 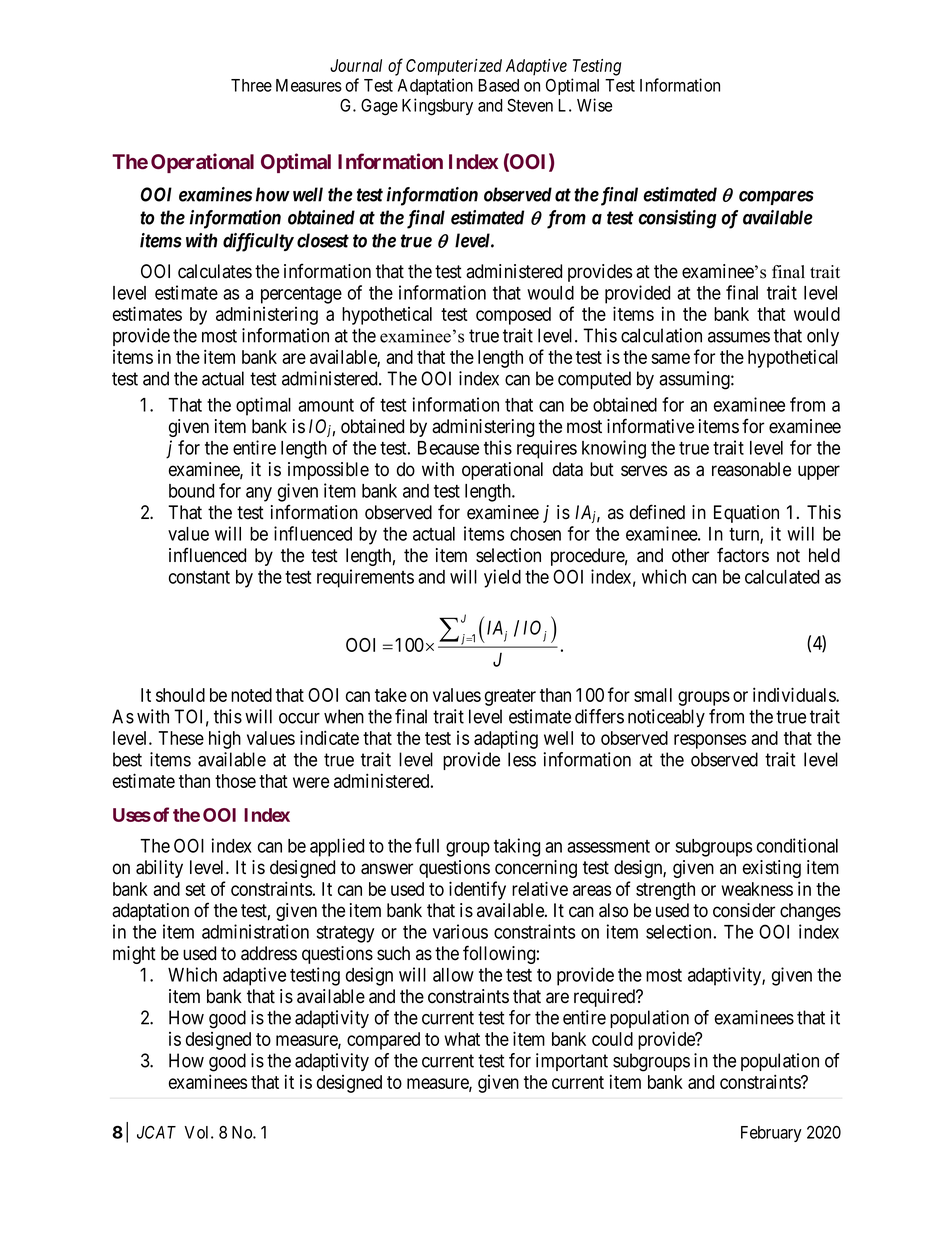 I want to click on compares, so click(x=776, y=198).
